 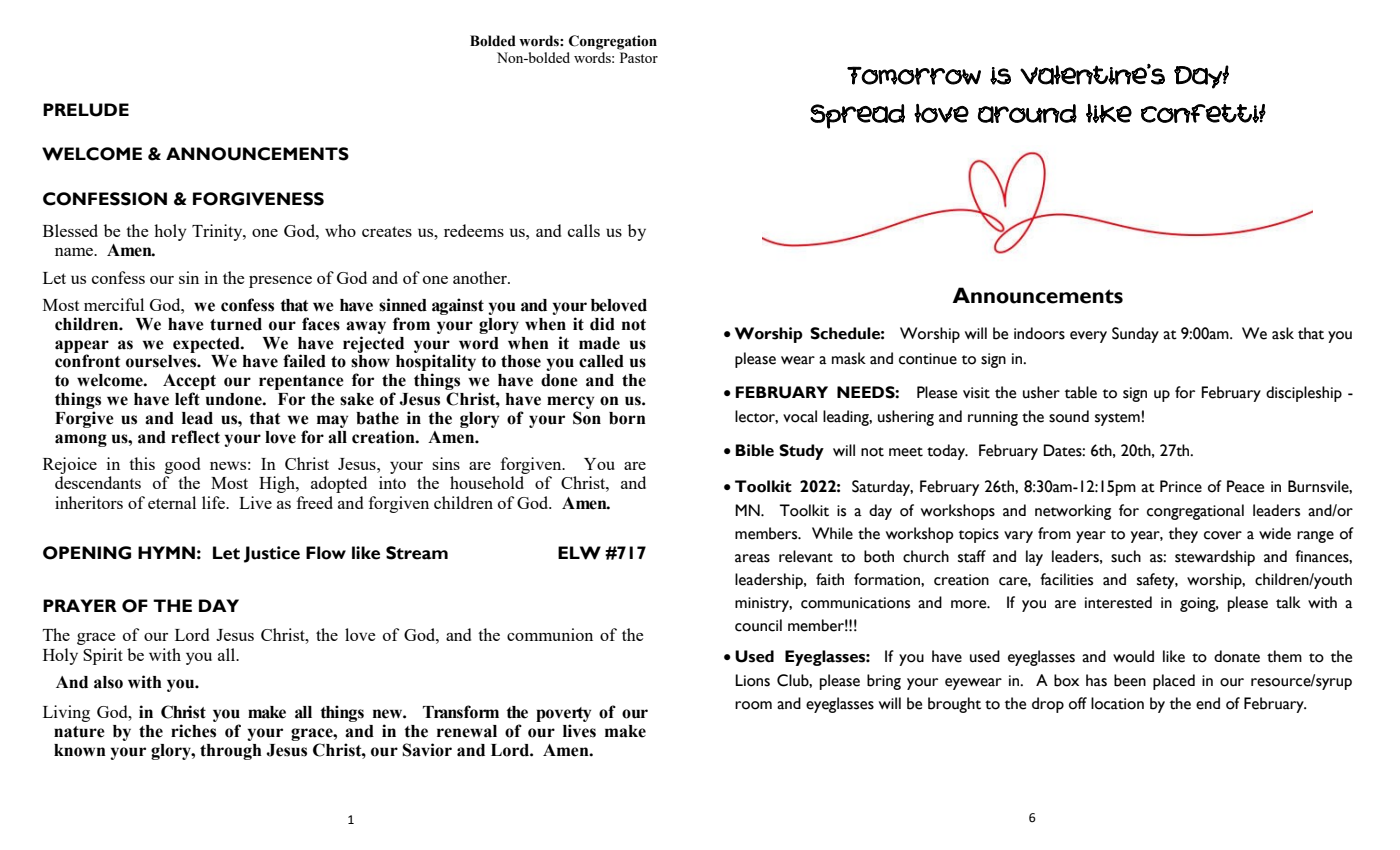 I want to click on Spread, so click(x=857, y=116).
